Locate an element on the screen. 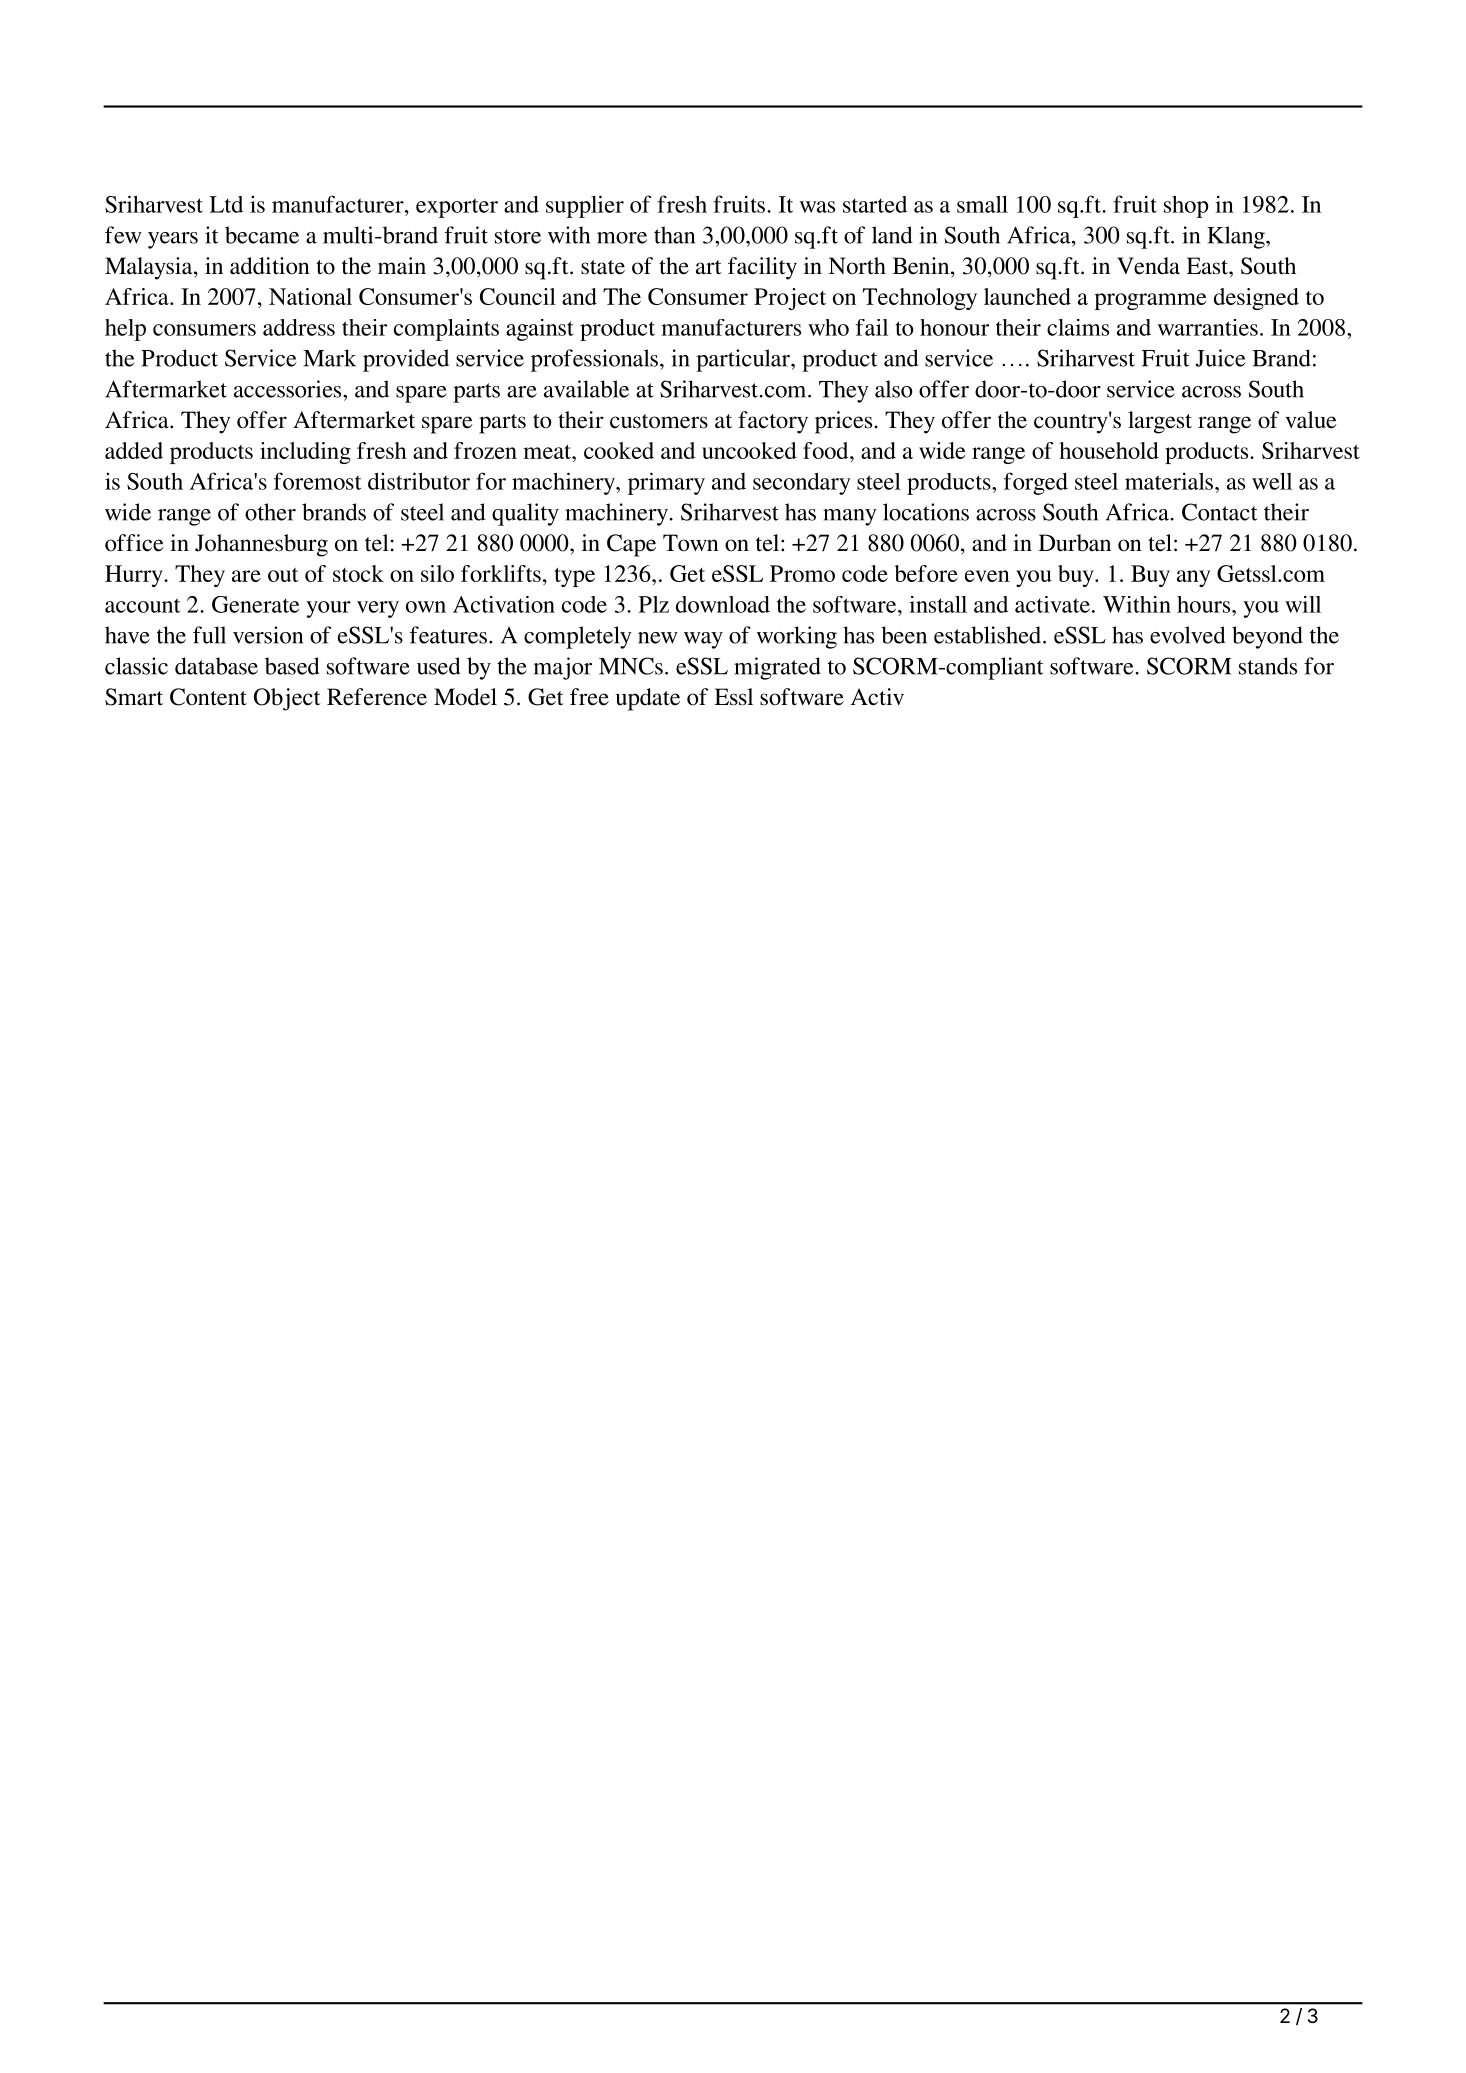 The width and height of the screenshot is (1466, 2073). food is located at coordinates (827, 450).
